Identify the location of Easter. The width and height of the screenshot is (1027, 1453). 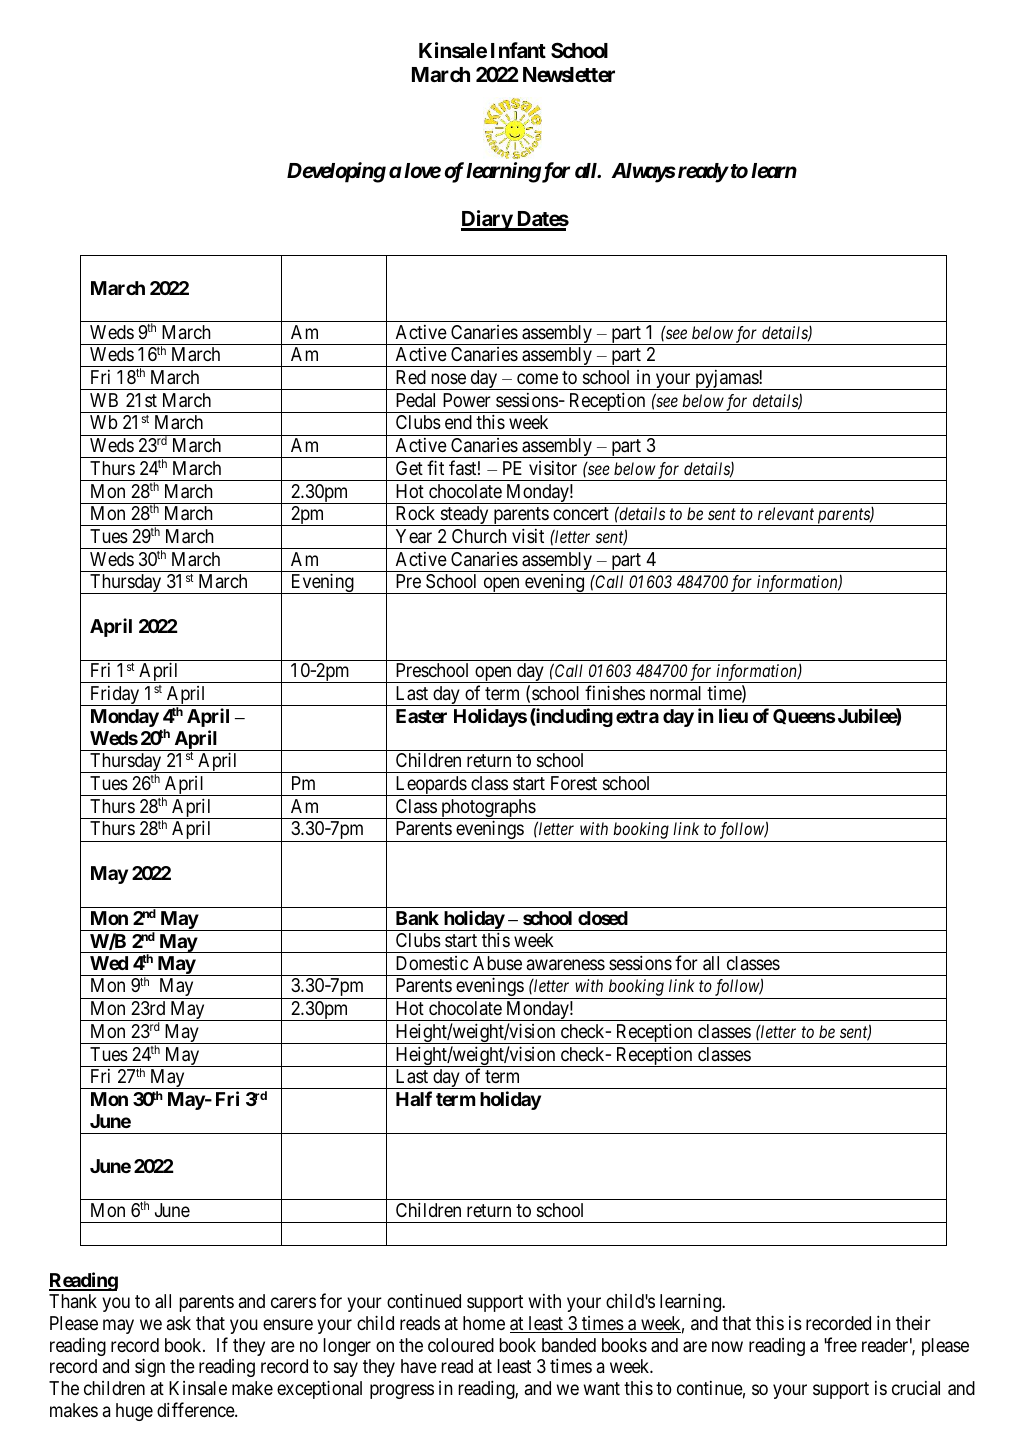
(421, 716).
